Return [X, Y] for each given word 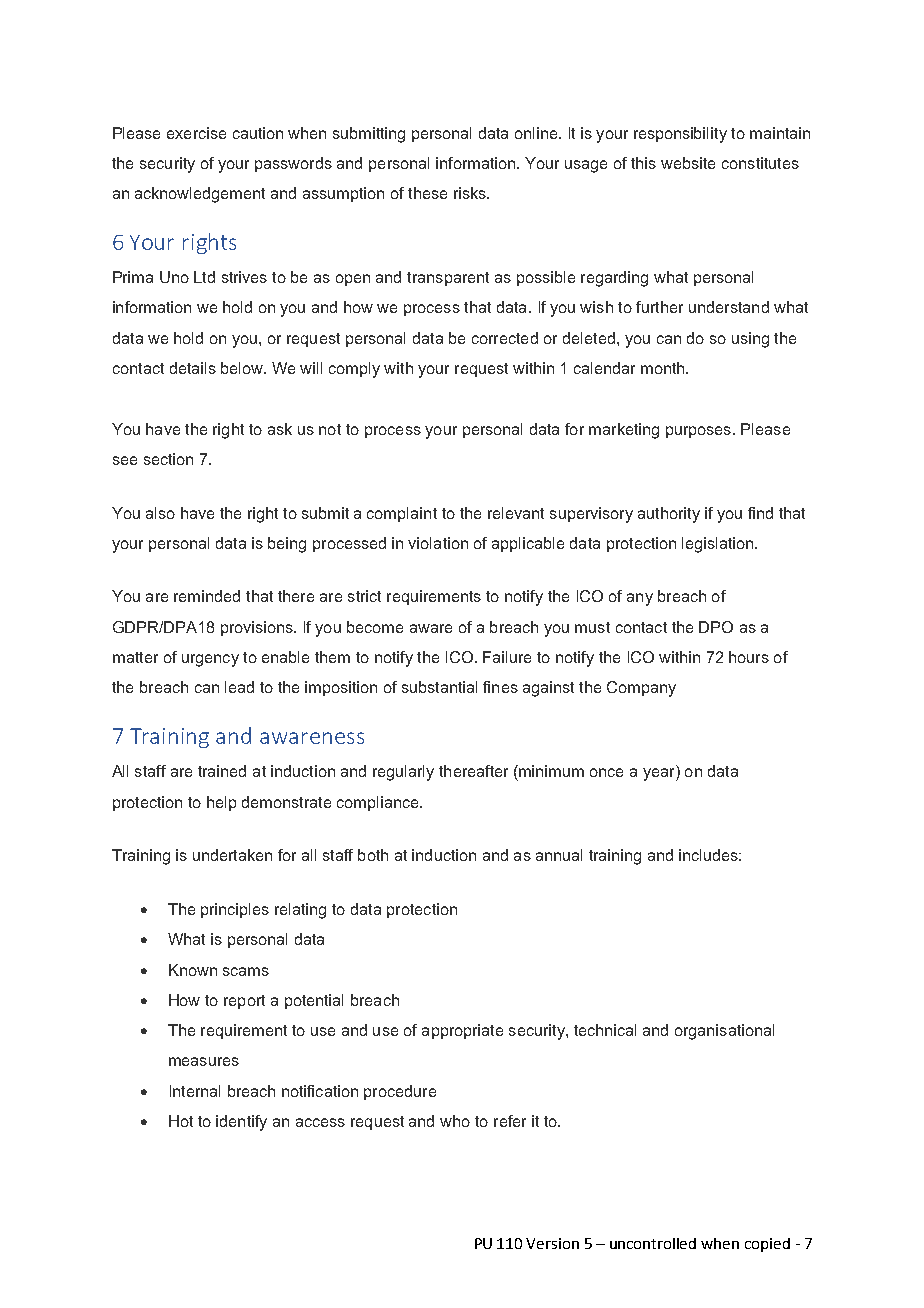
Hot [181, 1121]
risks [471, 193]
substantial [439, 687]
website [688, 163]
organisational [724, 1032]
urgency [210, 660]
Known [193, 970]
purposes [698, 432]
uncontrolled [653, 1243]
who [455, 1121]
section [168, 459]
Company [641, 689]
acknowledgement [200, 195]
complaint [402, 514]
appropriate [462, 1031]
